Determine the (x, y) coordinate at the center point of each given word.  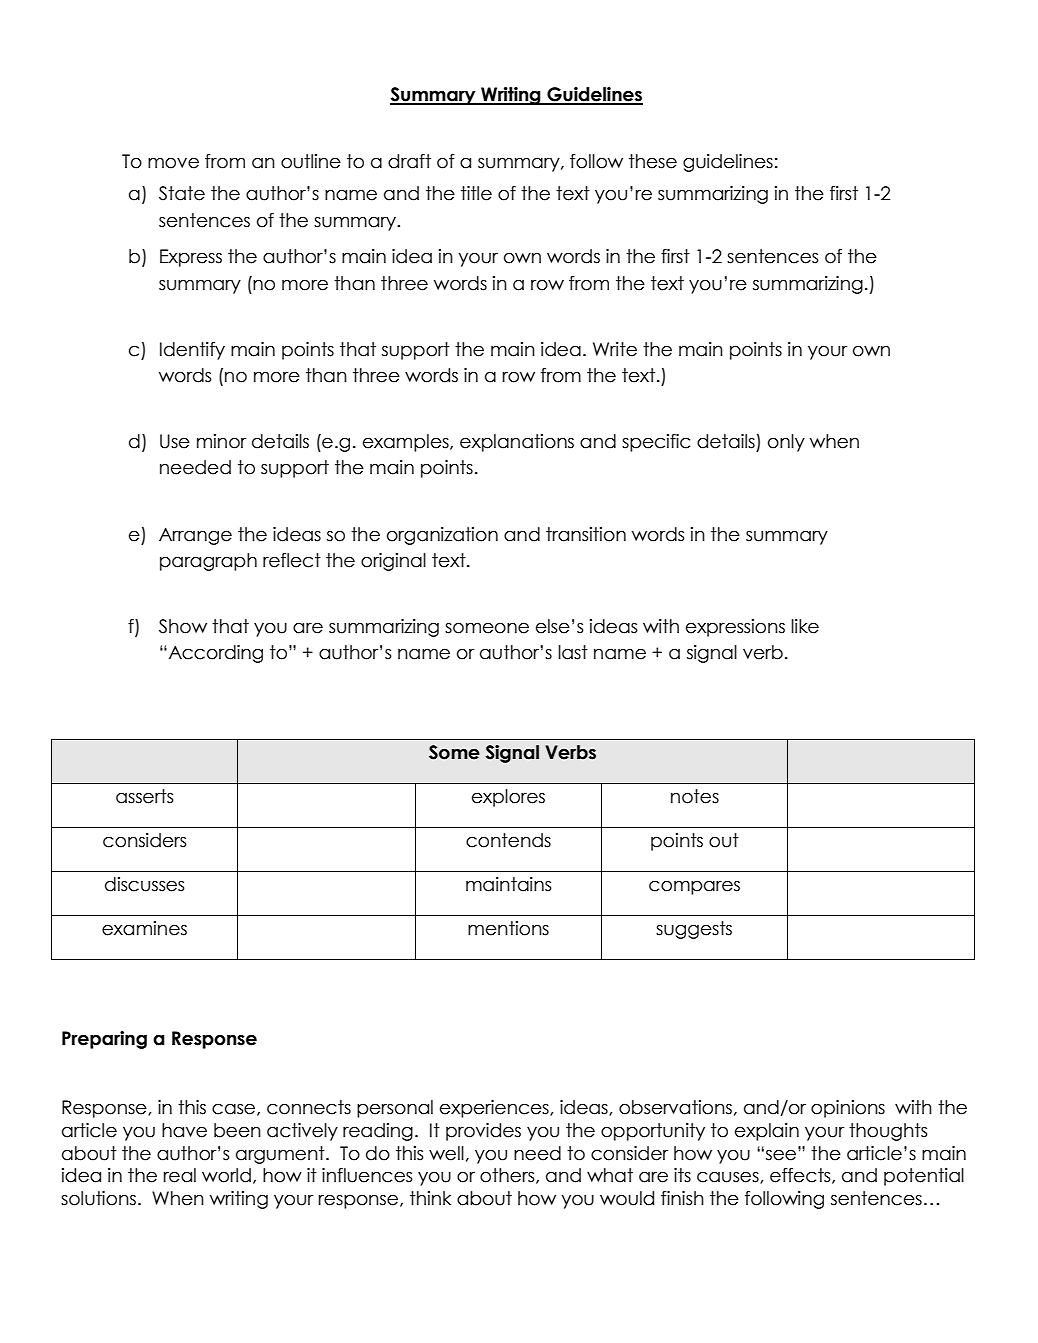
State (182, 193)
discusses (145, 884)
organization (442, 536)
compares (694, 887)
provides (483, 1132)
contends (508, 840)
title (476, 193)
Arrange (195, 536)
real (180, 1175)
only (786, 443)
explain (767, 1132)
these (653, 161)
